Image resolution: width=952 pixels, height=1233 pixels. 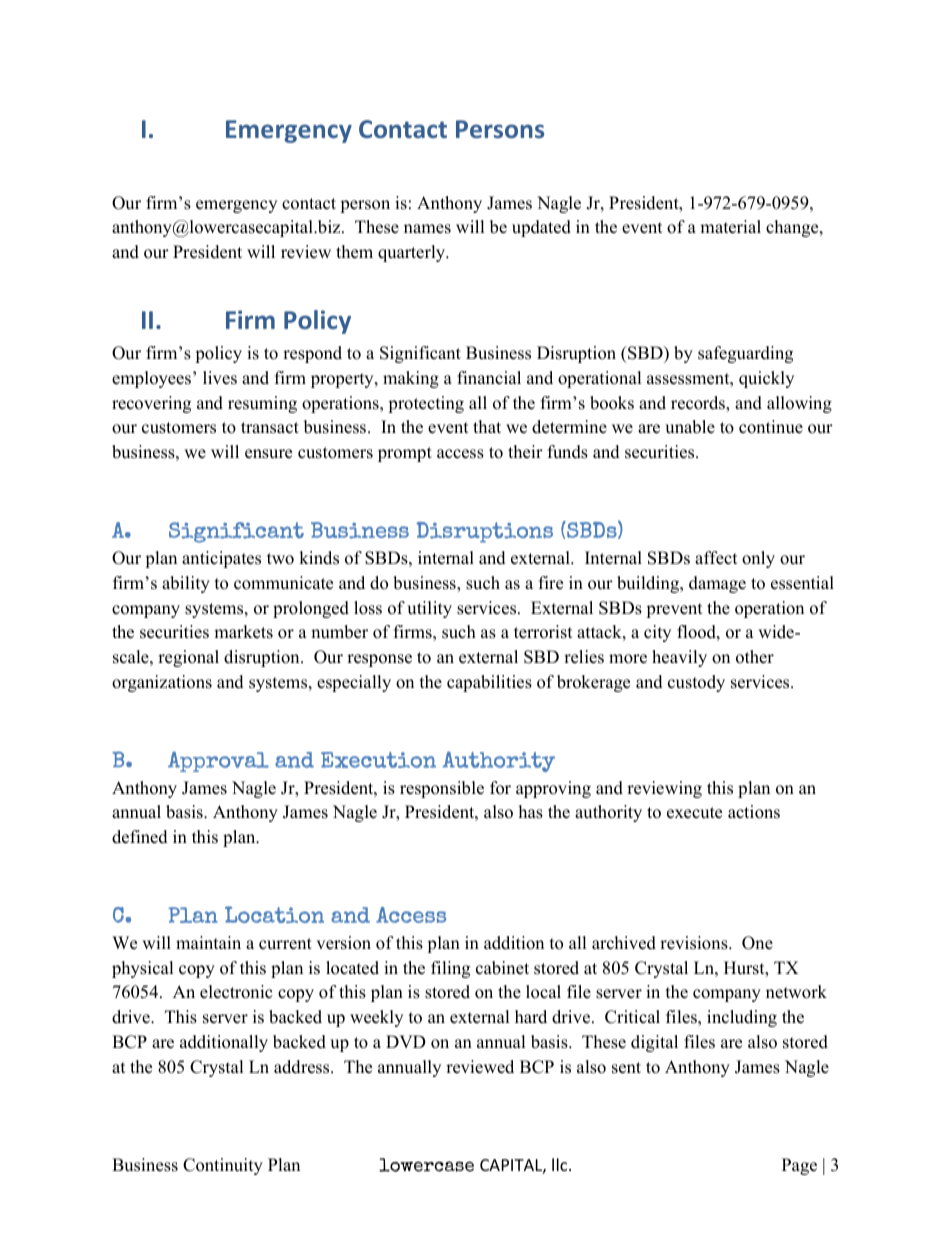 I want to click on custody, so click(x=696, y=683).
